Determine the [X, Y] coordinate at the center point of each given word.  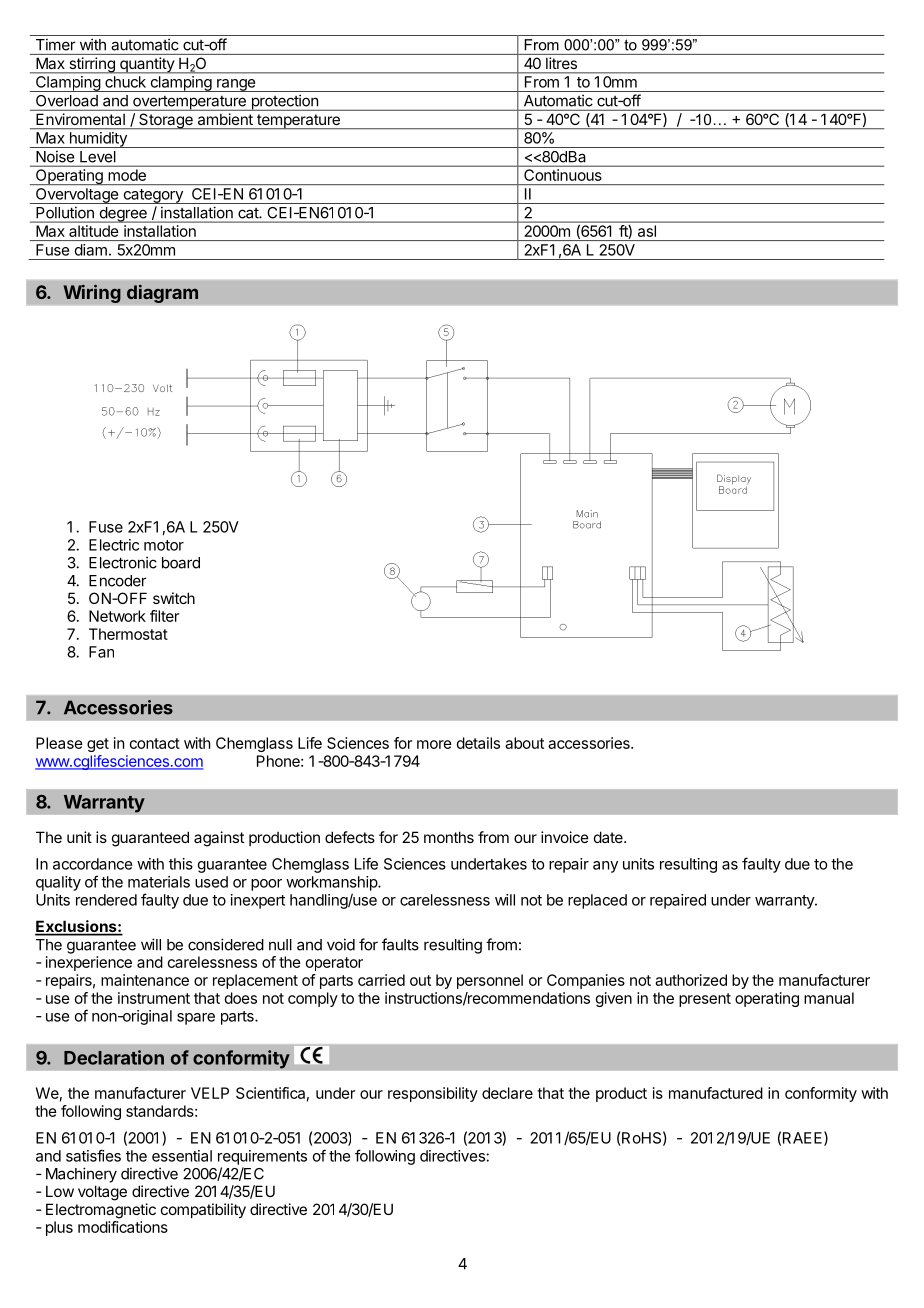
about [524, 743]
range [236, 85]
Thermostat [128, 634]
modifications [123, 1227]
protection [284, 102]
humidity [98, 140]
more [434, 744]
